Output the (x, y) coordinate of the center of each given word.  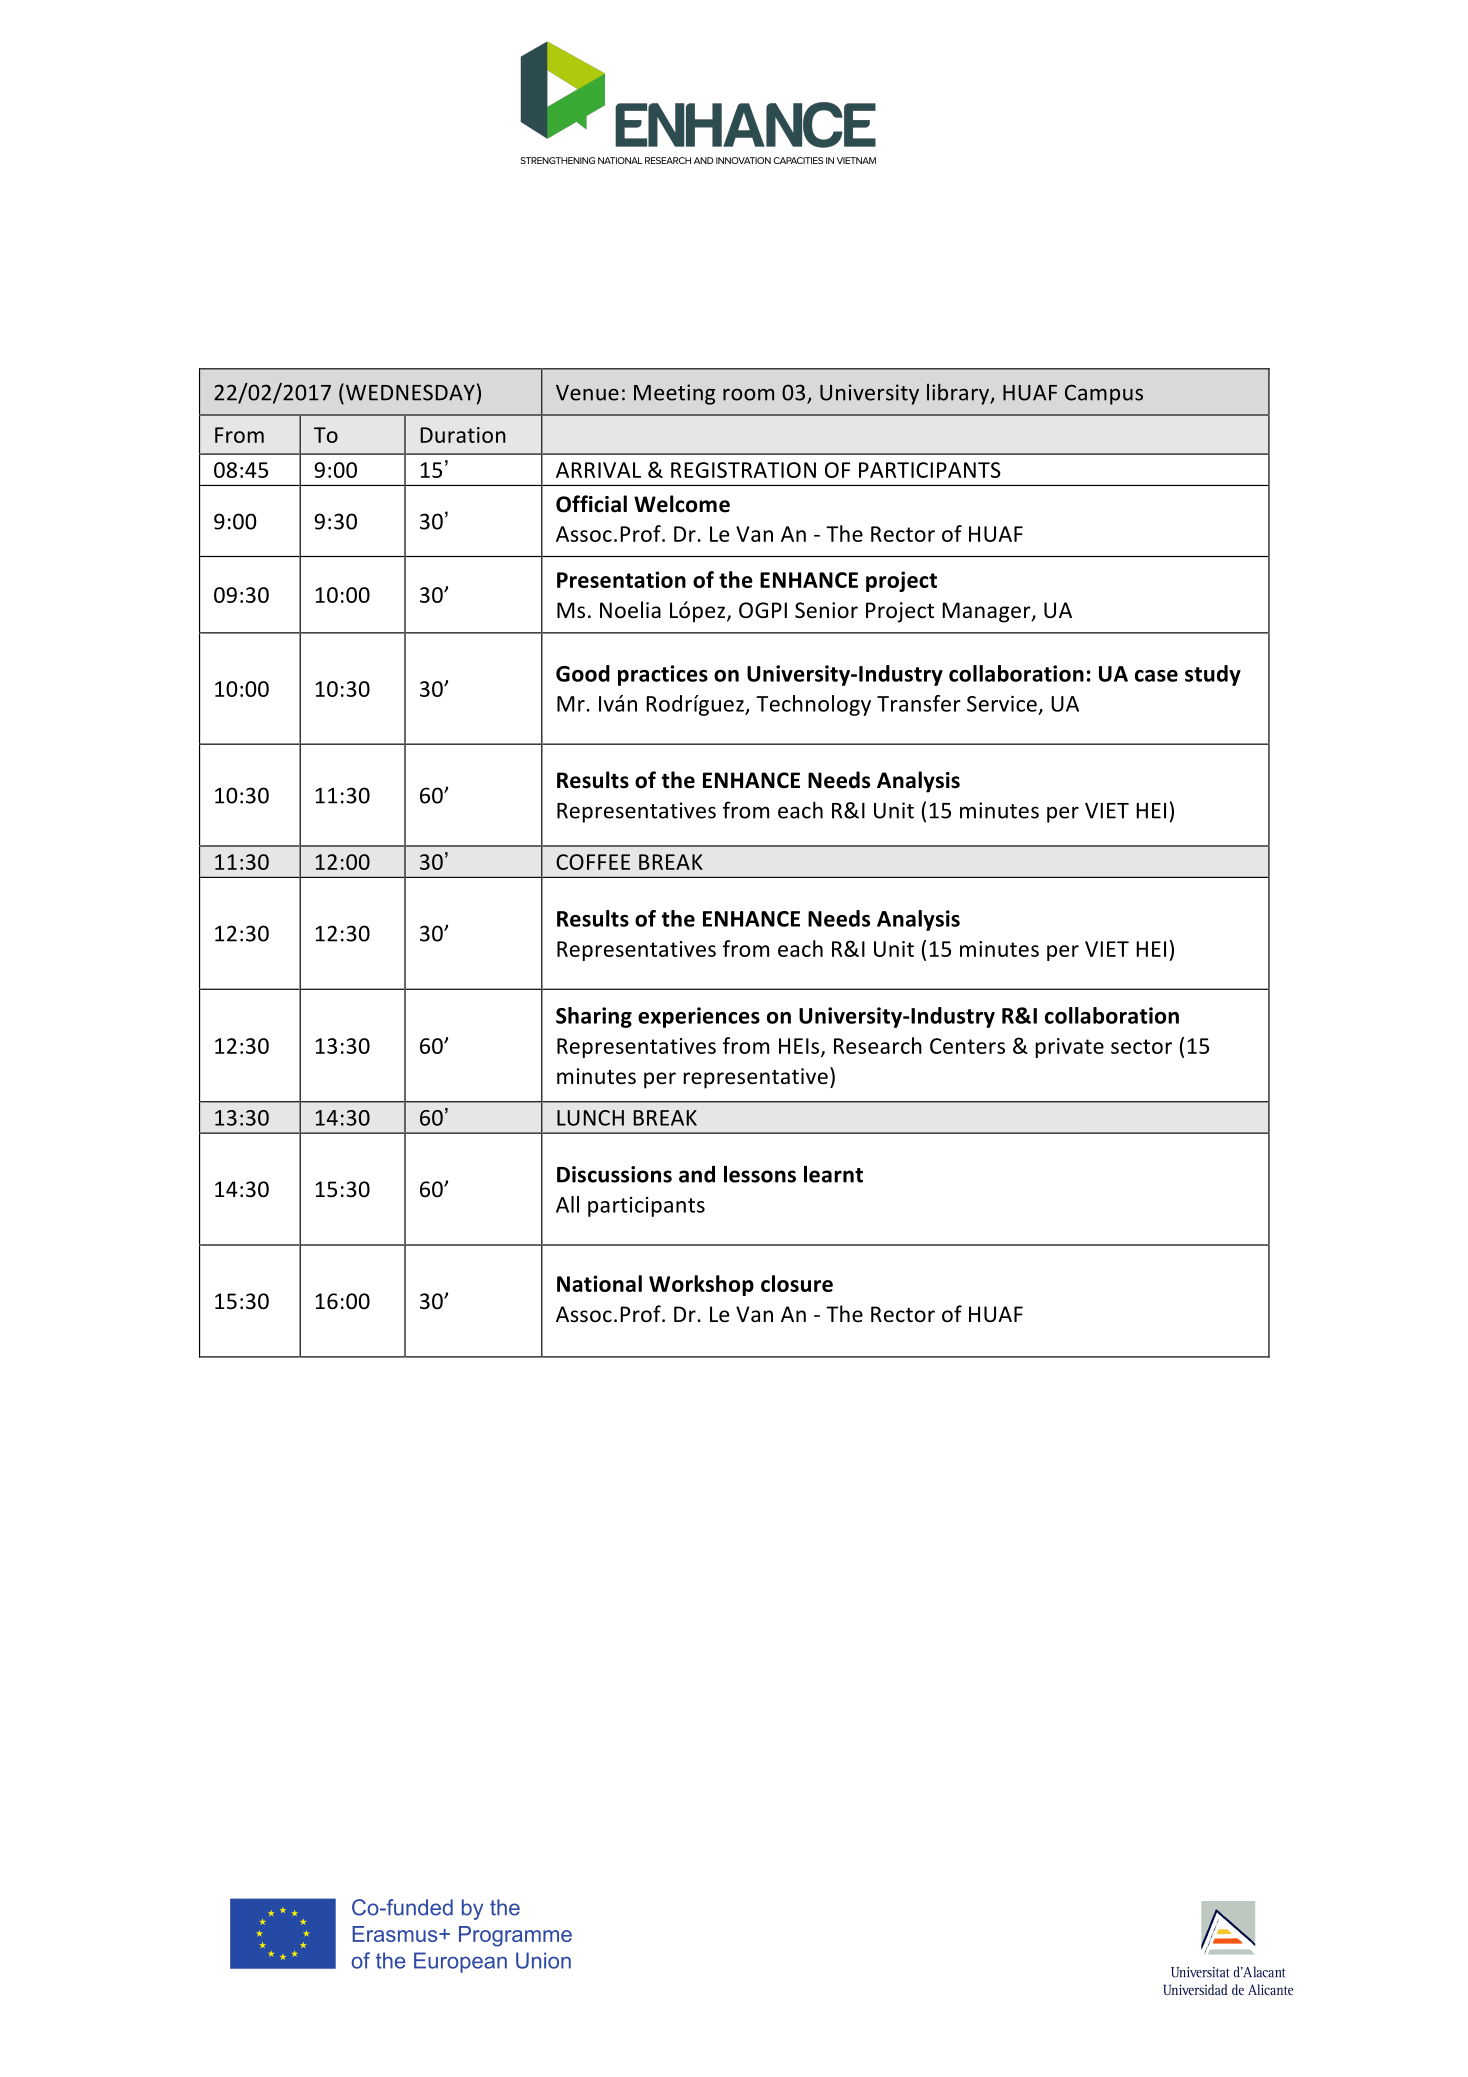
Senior (826, 610)
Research (878, 1045)
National (599, 1283)
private (1070, 1048)
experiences (699, 1017)
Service (1002, 704)
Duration (463, 435)
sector (1141, 1046)
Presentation (621, 579)
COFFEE (593, 862)
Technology (813, 705)
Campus (1104, 394)
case (1156, 676)
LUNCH (590, 1118)
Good (583, 673)
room (748, 395)
